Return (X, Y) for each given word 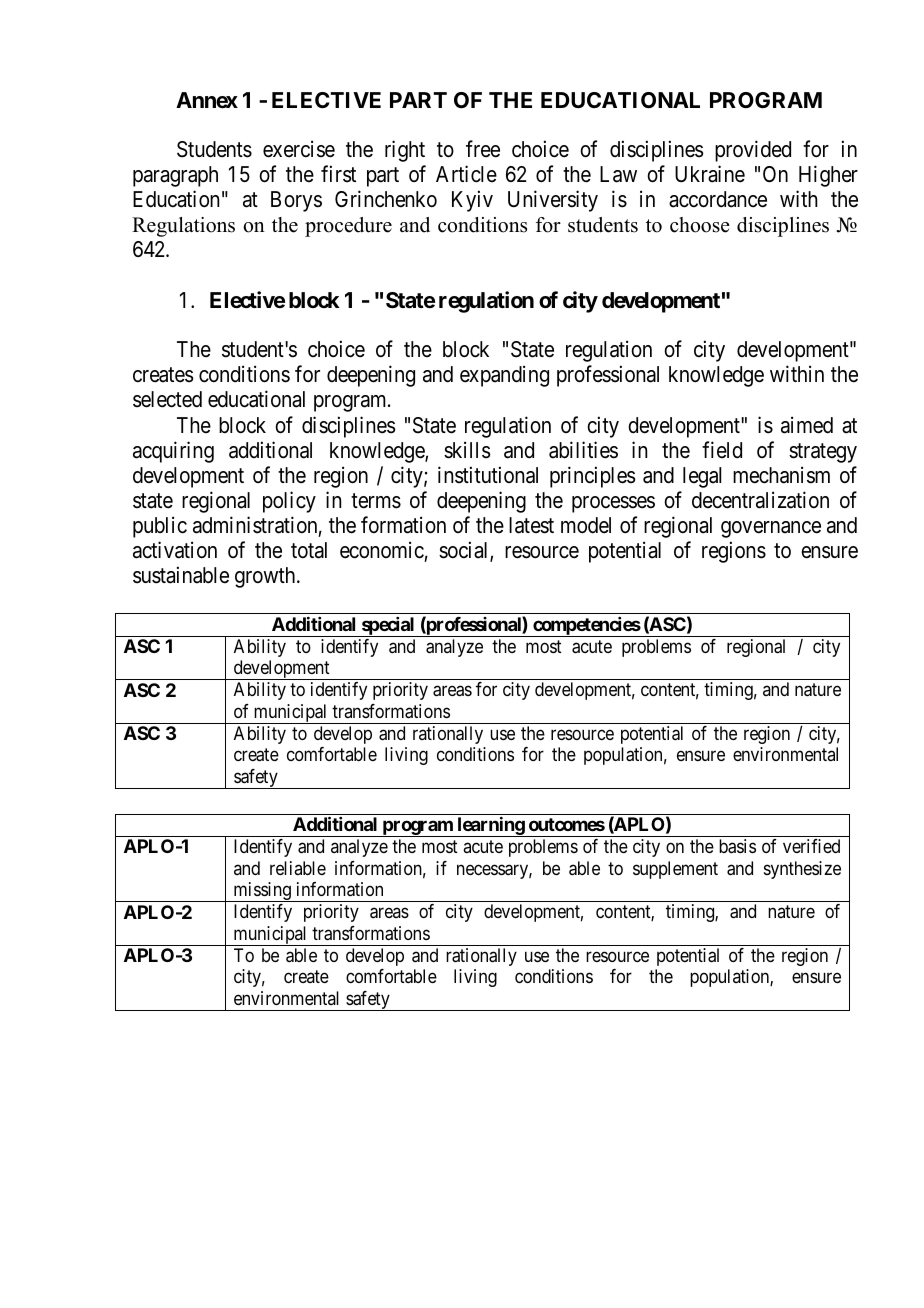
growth (266, 577)
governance (771, 529)
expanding (504, 376)
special (388, 627)
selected (167, 399)
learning (490, 827)
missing (262, 892)
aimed (807, 425)
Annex (207, 100)
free (483, 149)
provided (753, 151)
